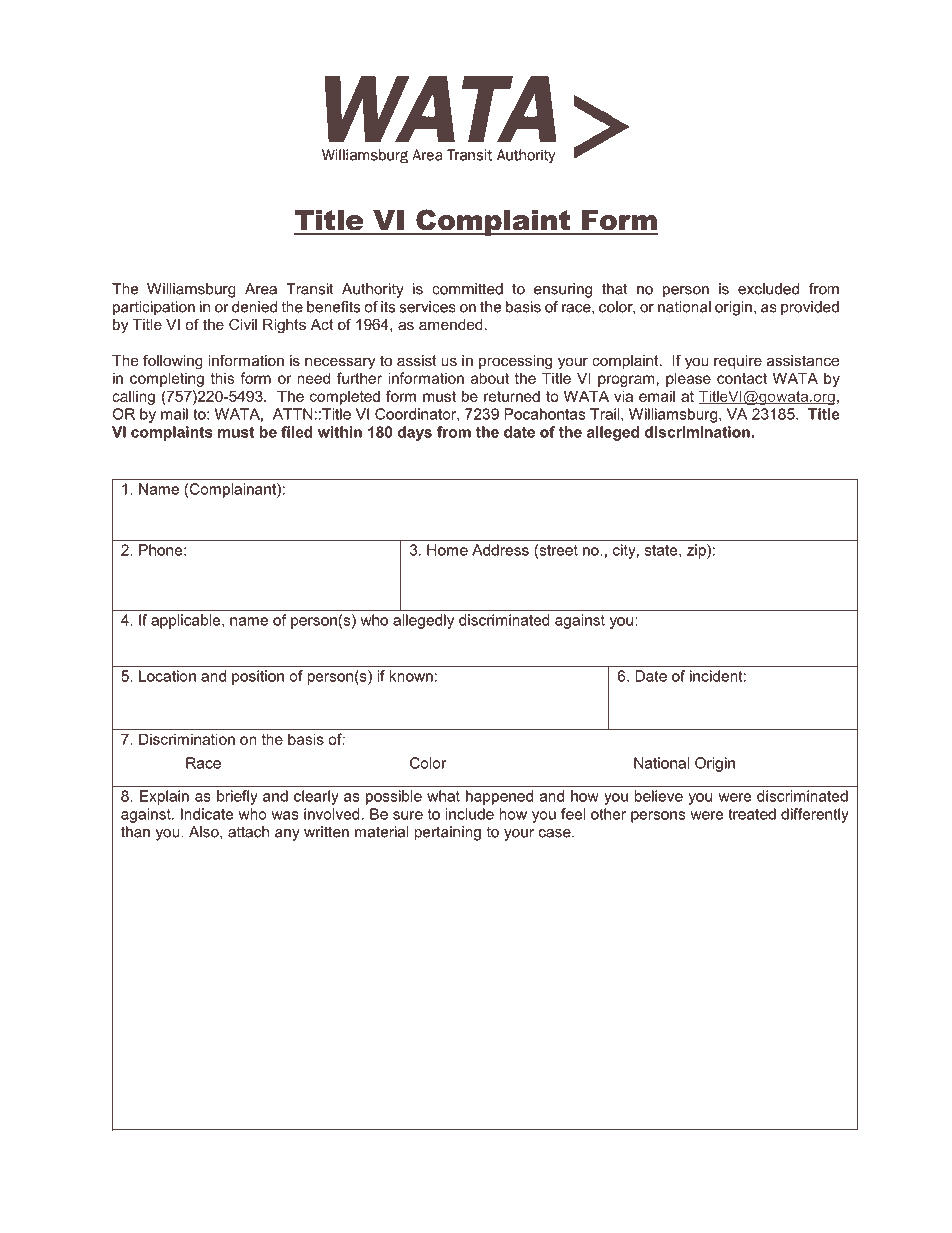 The height and width of the screenshot is (1233, 952). What do you see at coordinates (500, 550) in the screenshot?
I see `Address` at bounding box center [500, 550].
